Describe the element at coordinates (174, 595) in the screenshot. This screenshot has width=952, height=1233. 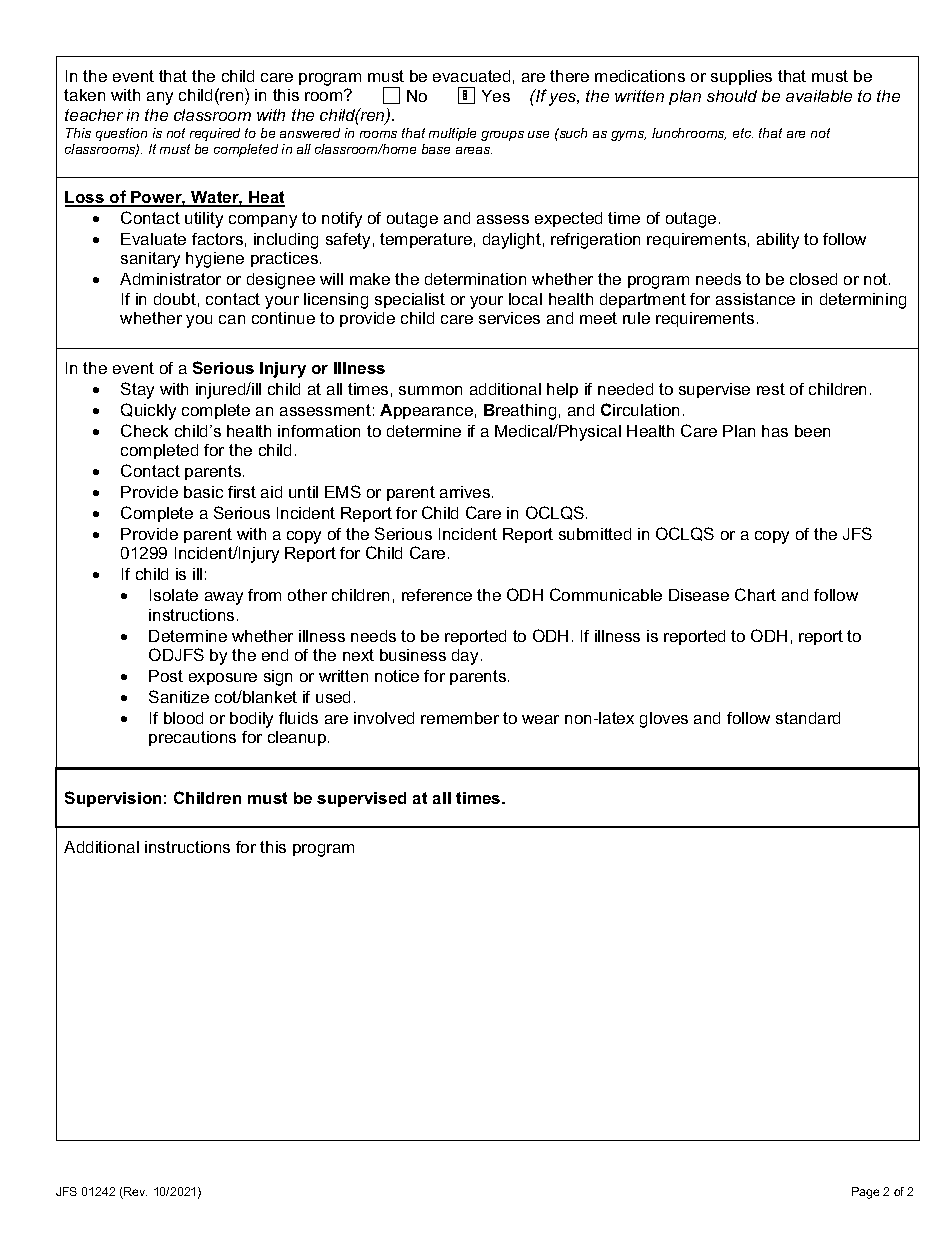
I see `Isolate` at that location.
